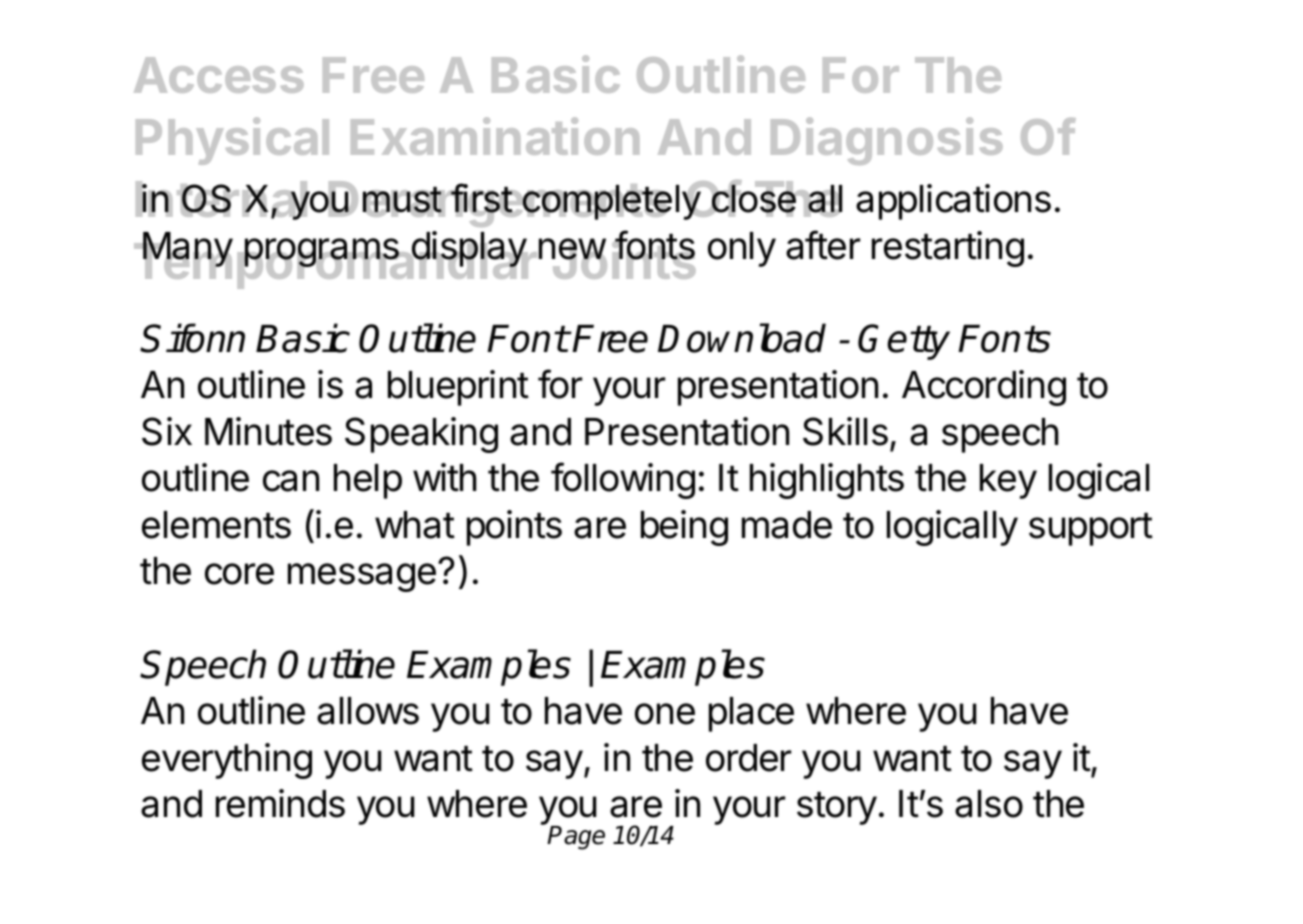 Image resolution: width=1303 pixels, height=924 pixels. What do you see at coordinates (989, 804) in the image?
I see `also` at bounding box center [989, 804].
